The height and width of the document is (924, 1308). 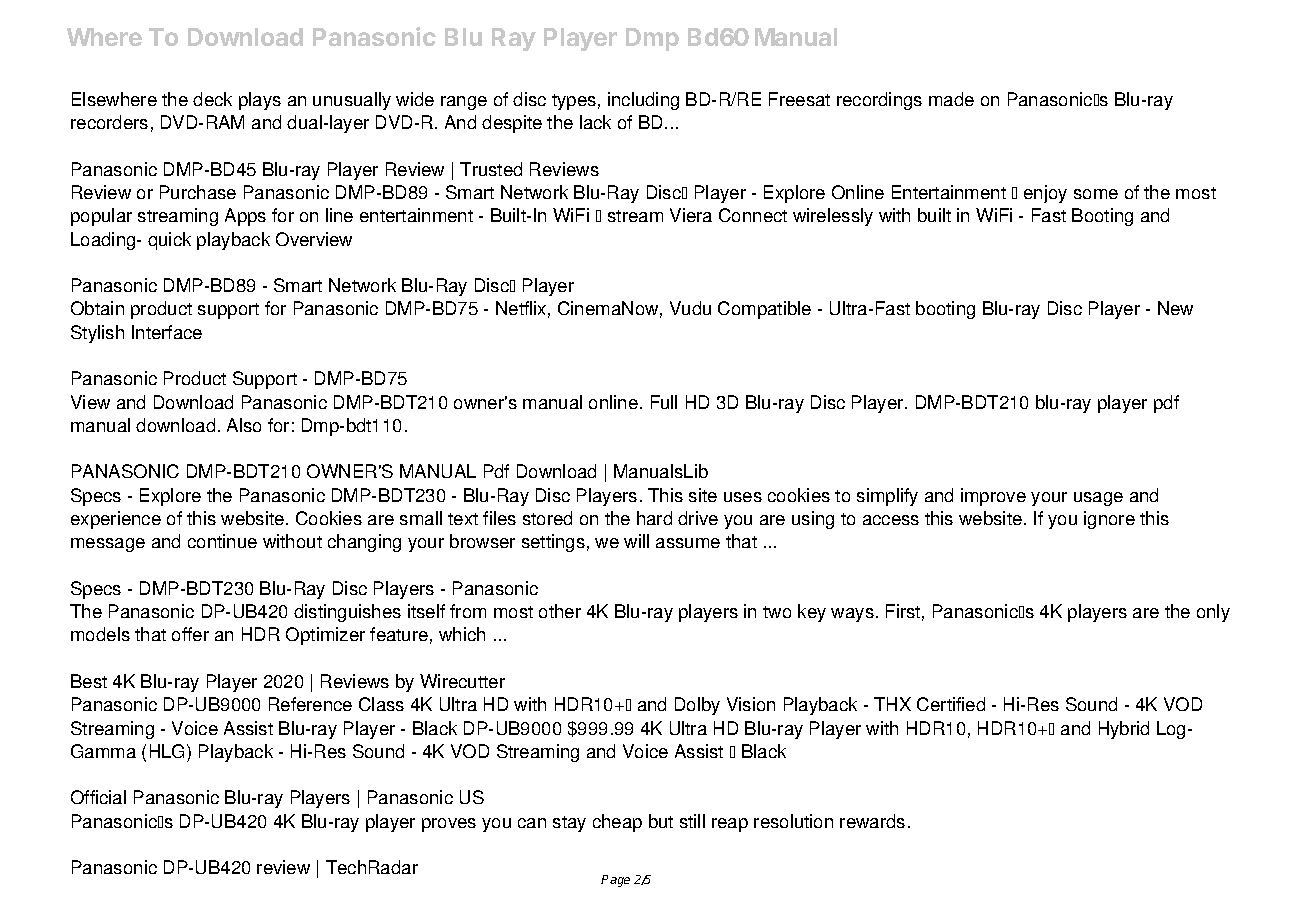 I want to click on Dolby, so click(x=697, y=706).
